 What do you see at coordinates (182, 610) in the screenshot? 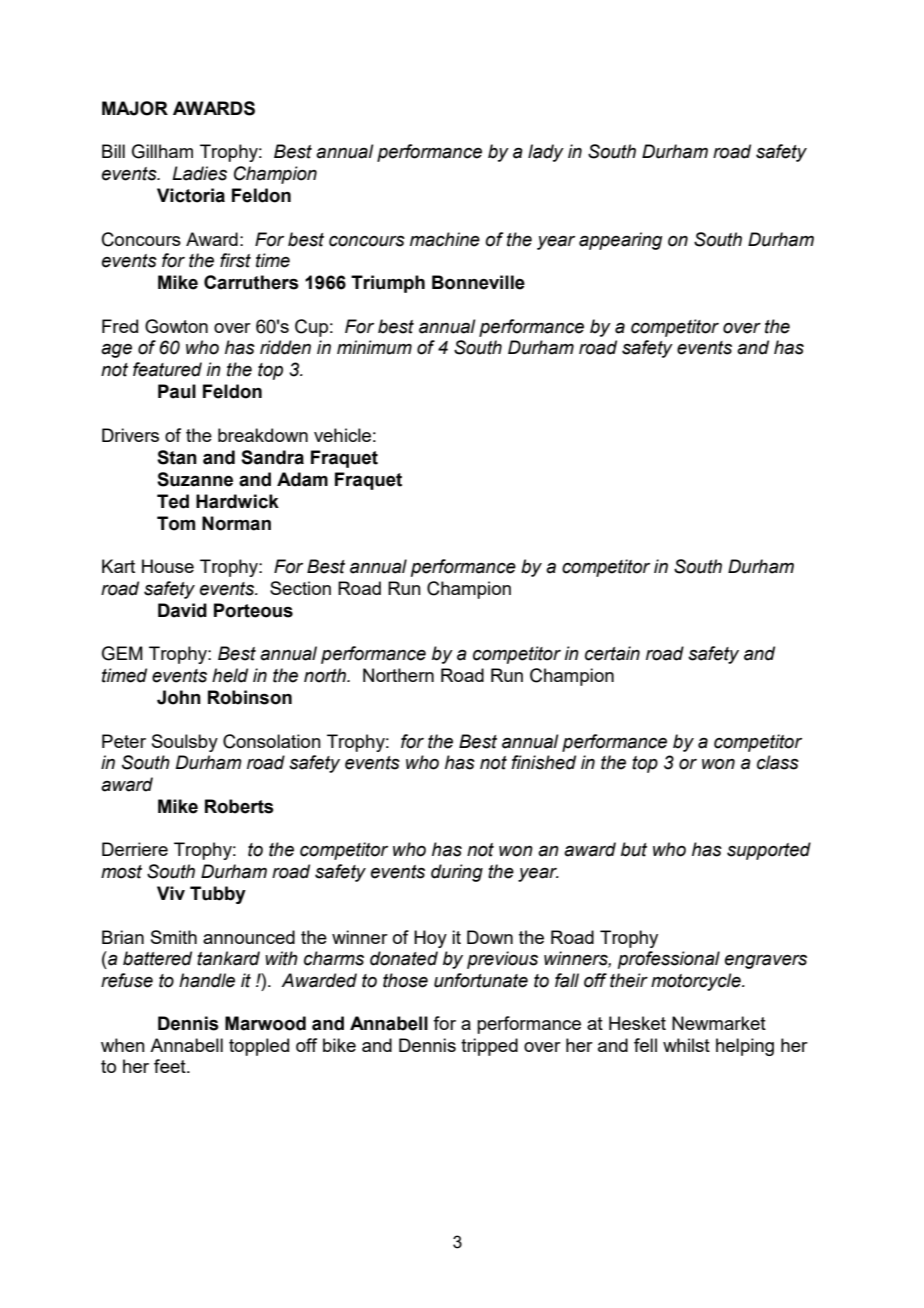
I see `David` at bounding box center [182, 610].
